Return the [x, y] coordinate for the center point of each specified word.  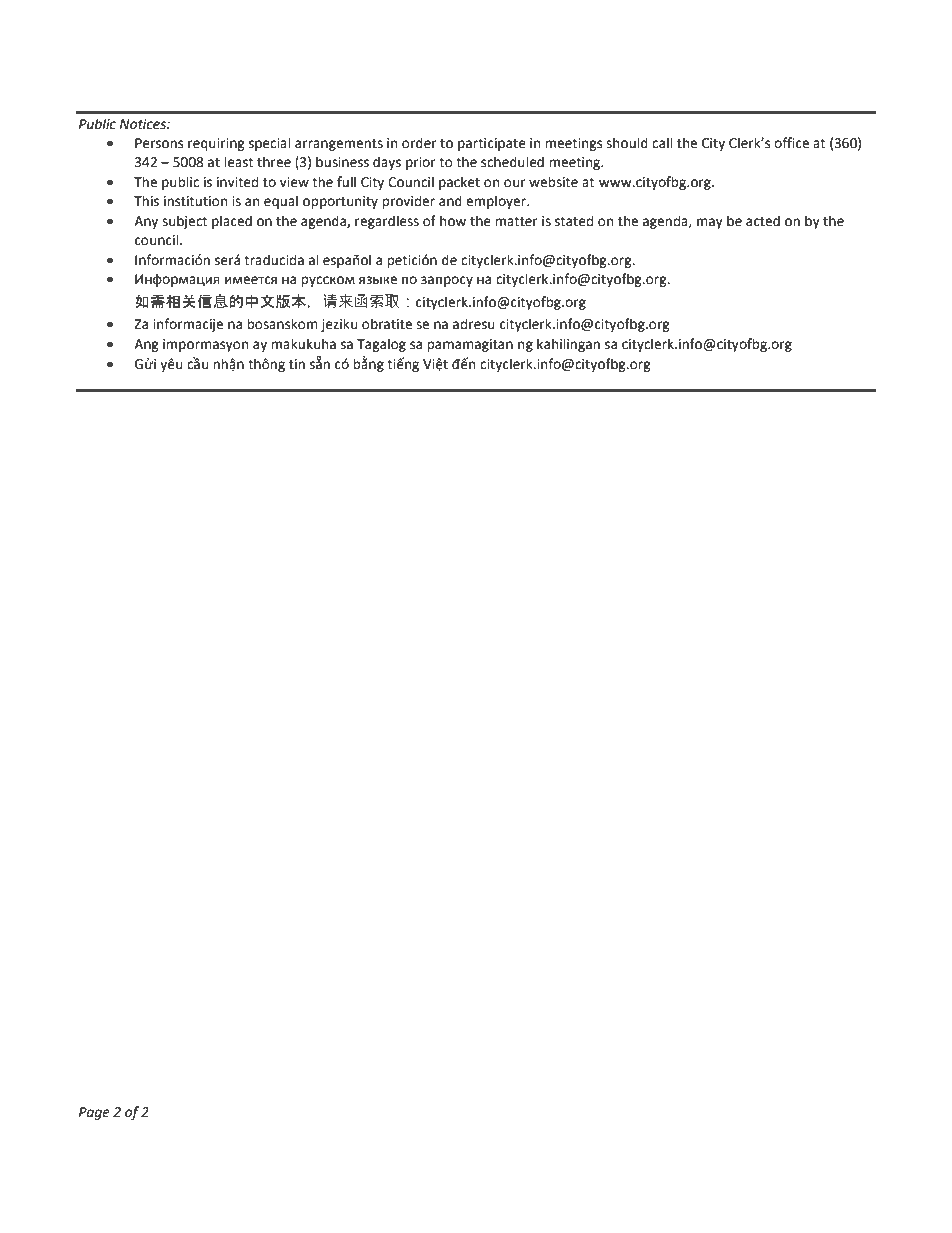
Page [94, 1113]
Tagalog [381, 345]
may [710, 223]
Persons [159, 143]
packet [459, 183]
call [662, 143]
